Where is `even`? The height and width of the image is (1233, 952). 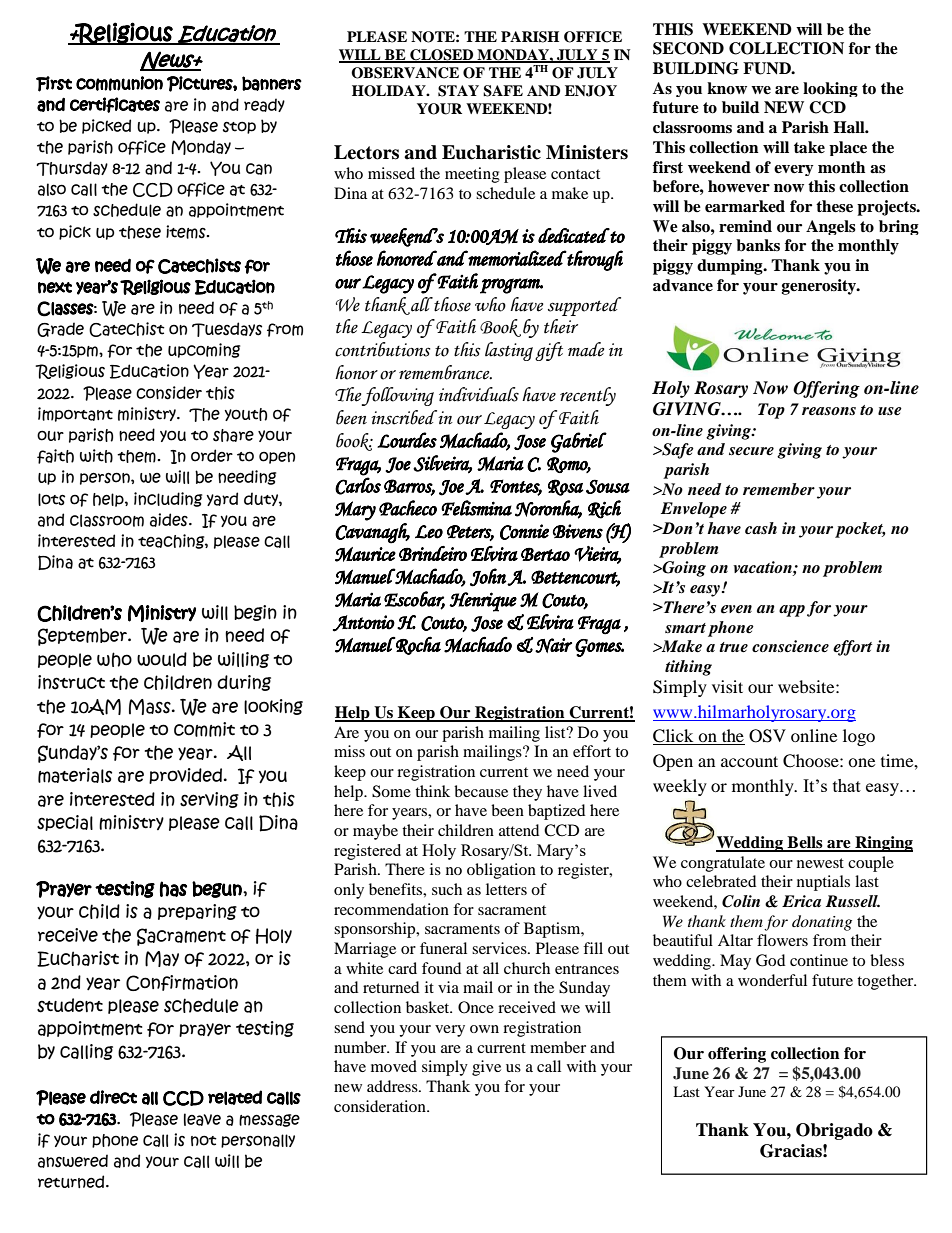
even is located at coordinates (736, 609).
